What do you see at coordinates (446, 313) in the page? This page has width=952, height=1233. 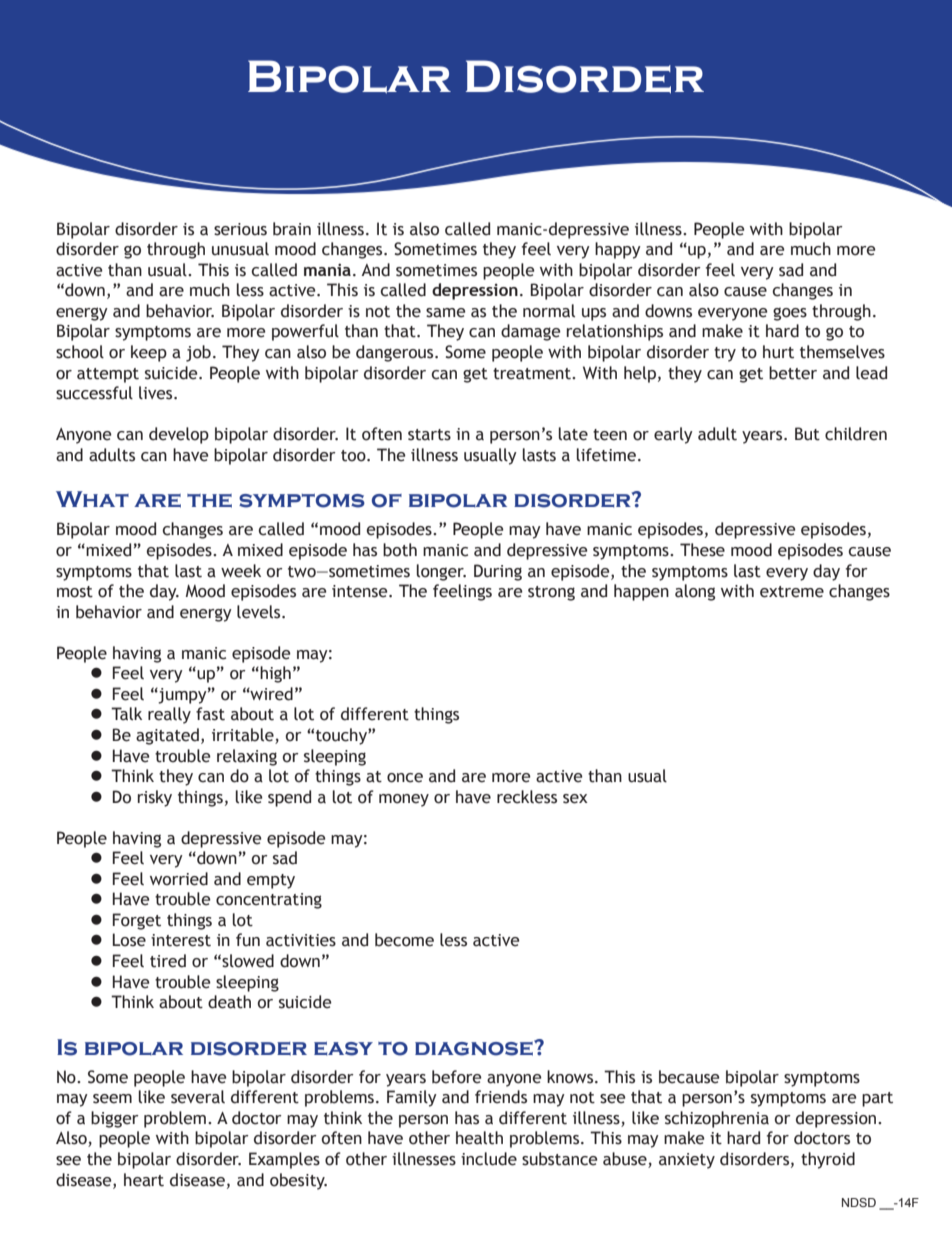 I see `same` at bounding box center [446, 313].
